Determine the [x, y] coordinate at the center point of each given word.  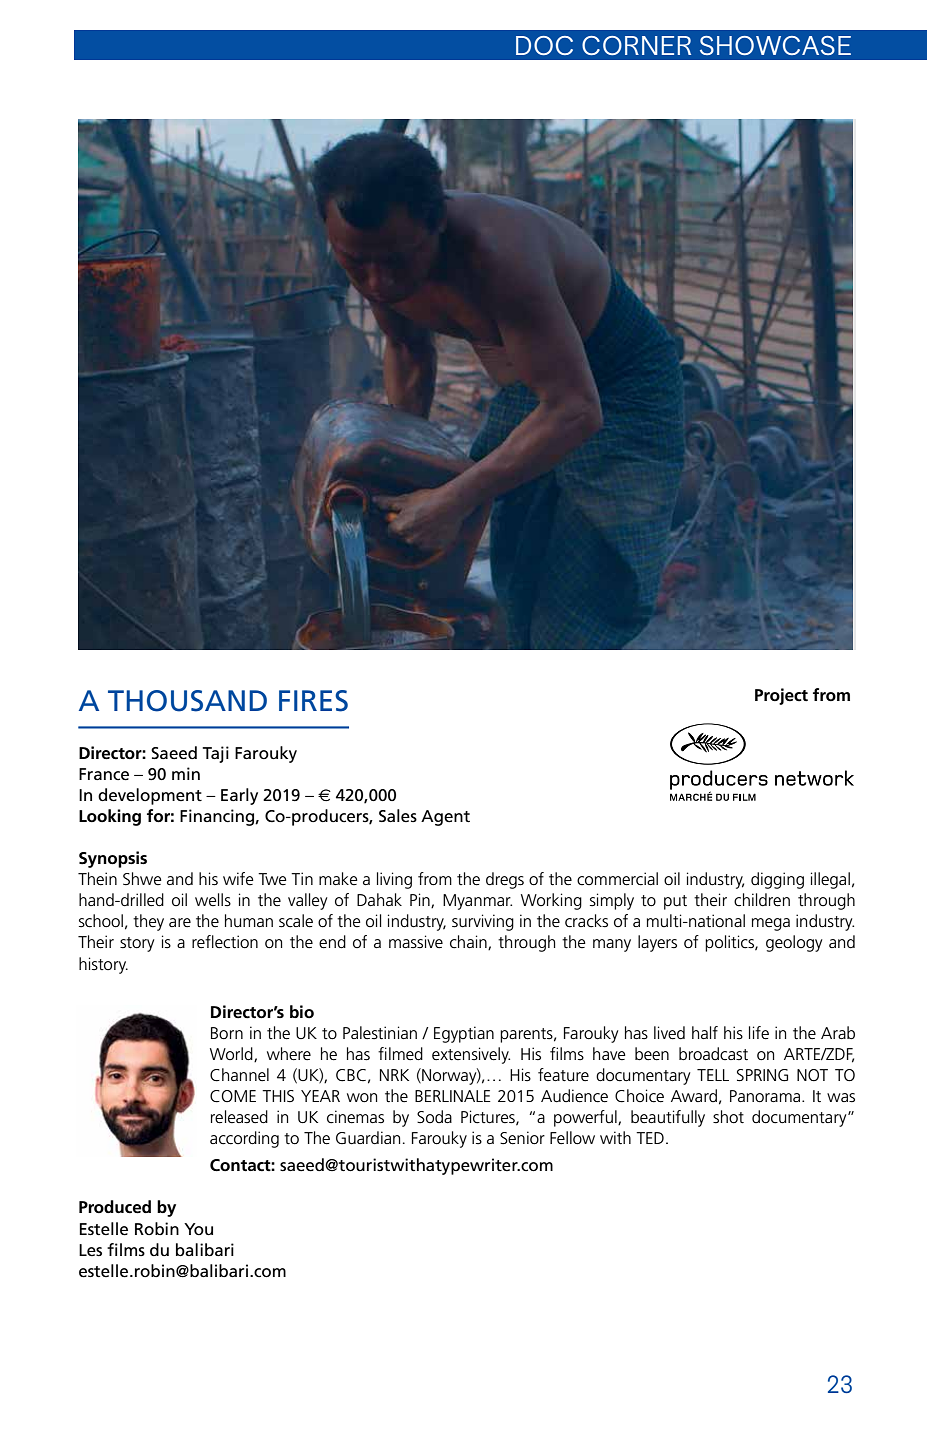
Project [781, 696]
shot [728, 1117]
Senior [522, 1138]
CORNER [636, 45]
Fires [313, 701]
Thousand [187, 701]
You [198, 1229]
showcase [775, 45]
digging [777, 880]
